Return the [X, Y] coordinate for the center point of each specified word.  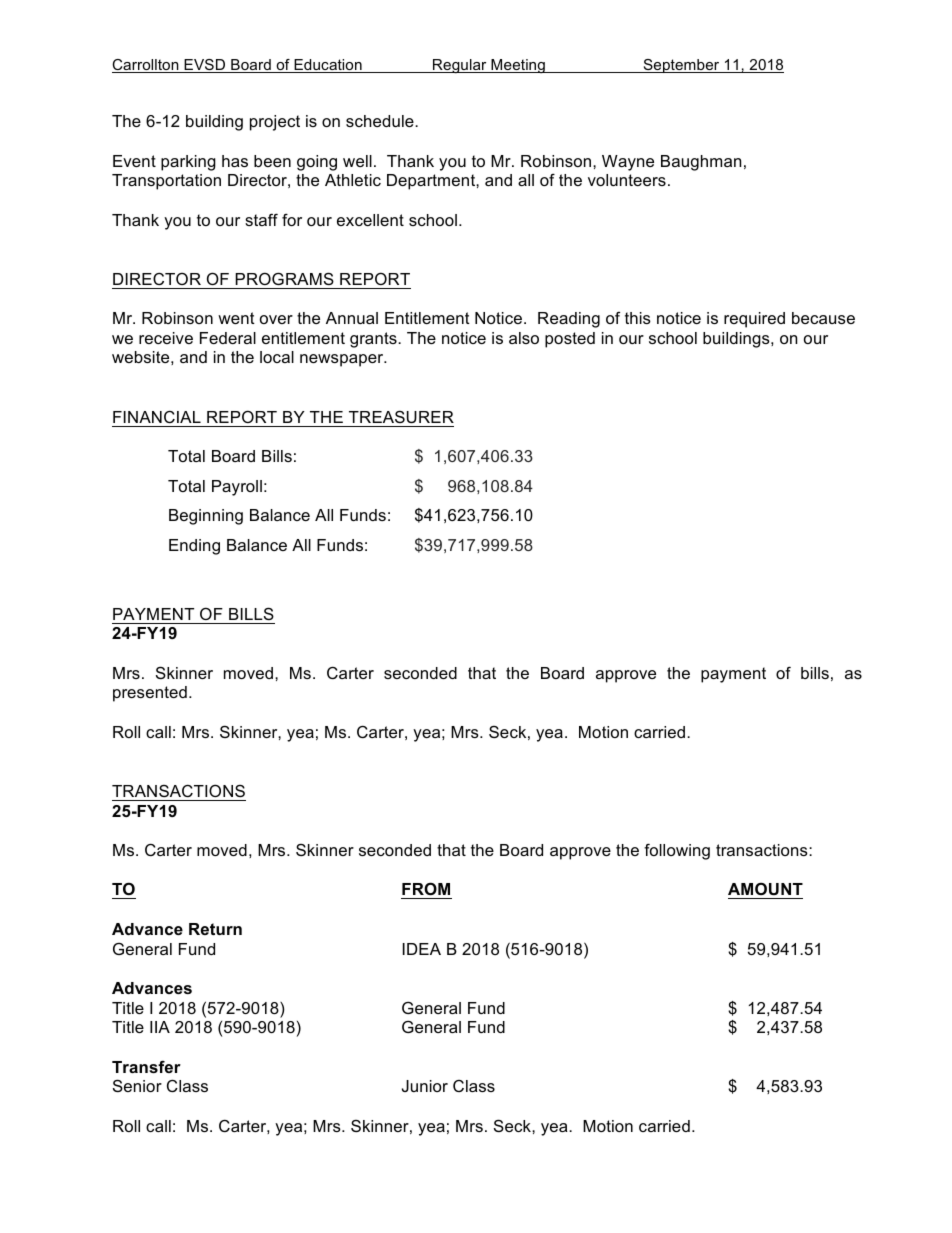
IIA [160, 1027]
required [754, 320]
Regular [460, 66]
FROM [426, 888]
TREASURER [401, 416]
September [681, 66]
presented [150, 694]
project [275, 123]
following [677, 851]
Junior [425, 1086]
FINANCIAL [157, 416]
